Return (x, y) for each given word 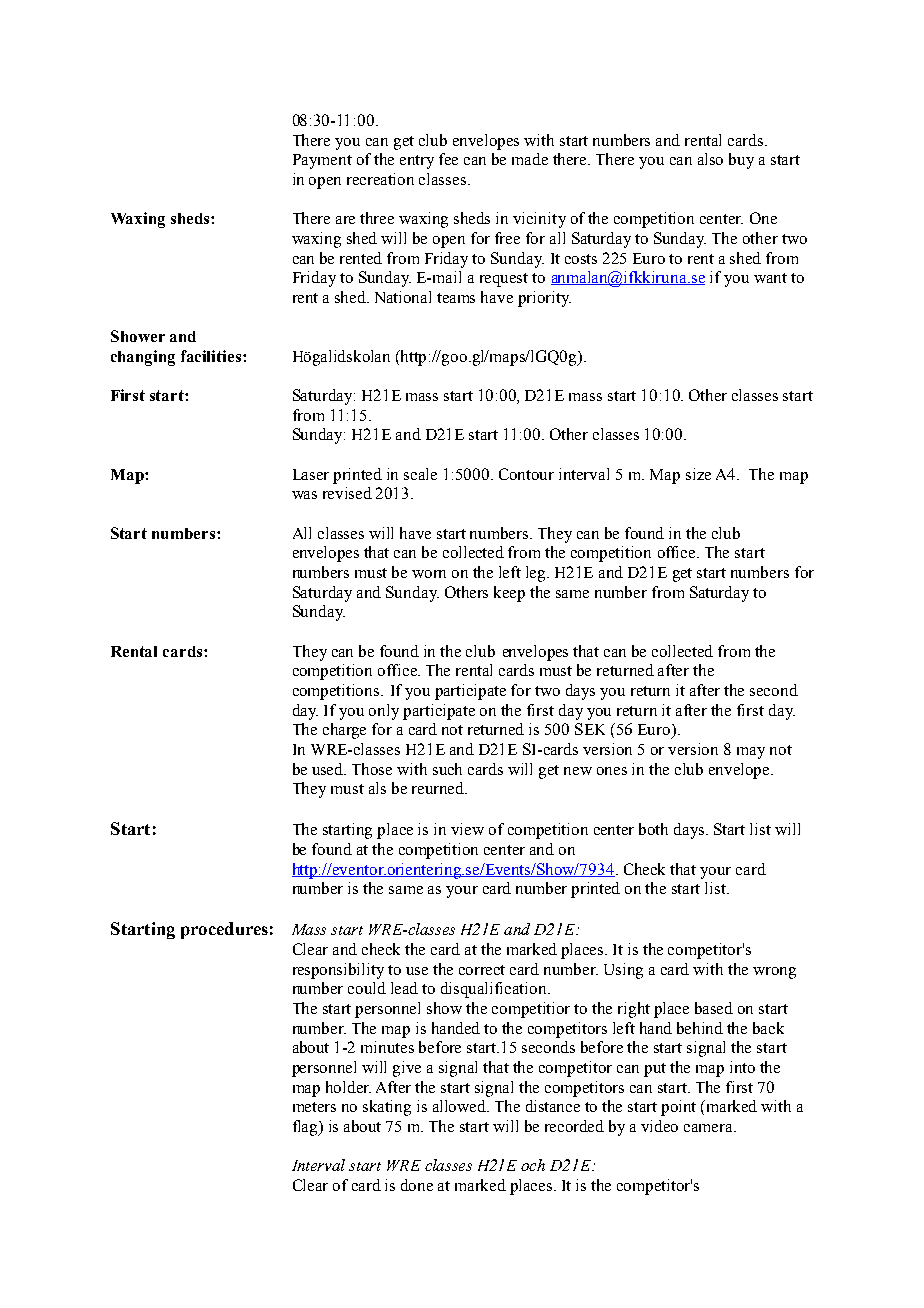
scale (420, 474)
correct (482, 970)
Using (623, 971)
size (698, 474)
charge (344, 731)
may (751, 753)
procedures (224, 930)
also (710, 159)
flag (307, 1128)
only (384, 712)
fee (448, 159)
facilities (212, 356)
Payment (322, 161)
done (417, 1185)
